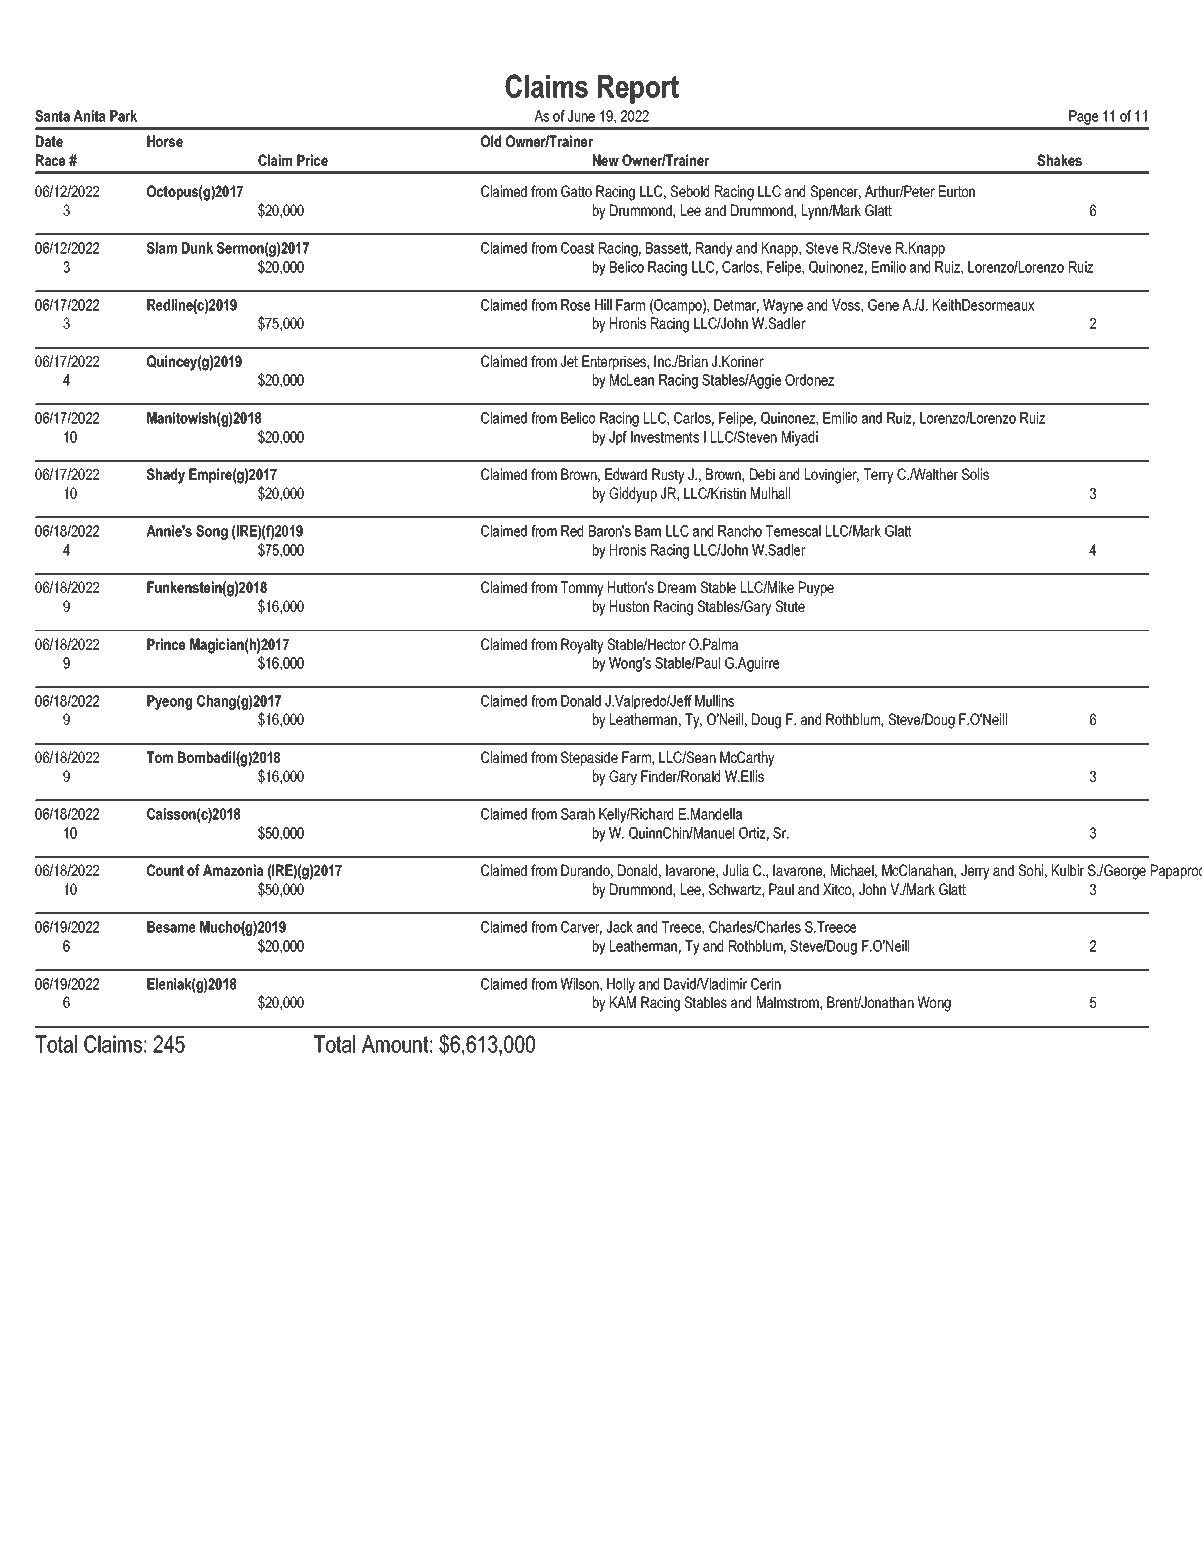 The image size is (1202, 1556). What do you see at coordinates (793, 531) in the screenshot?
I see `Temescal` at bounding box center [793, 531].
